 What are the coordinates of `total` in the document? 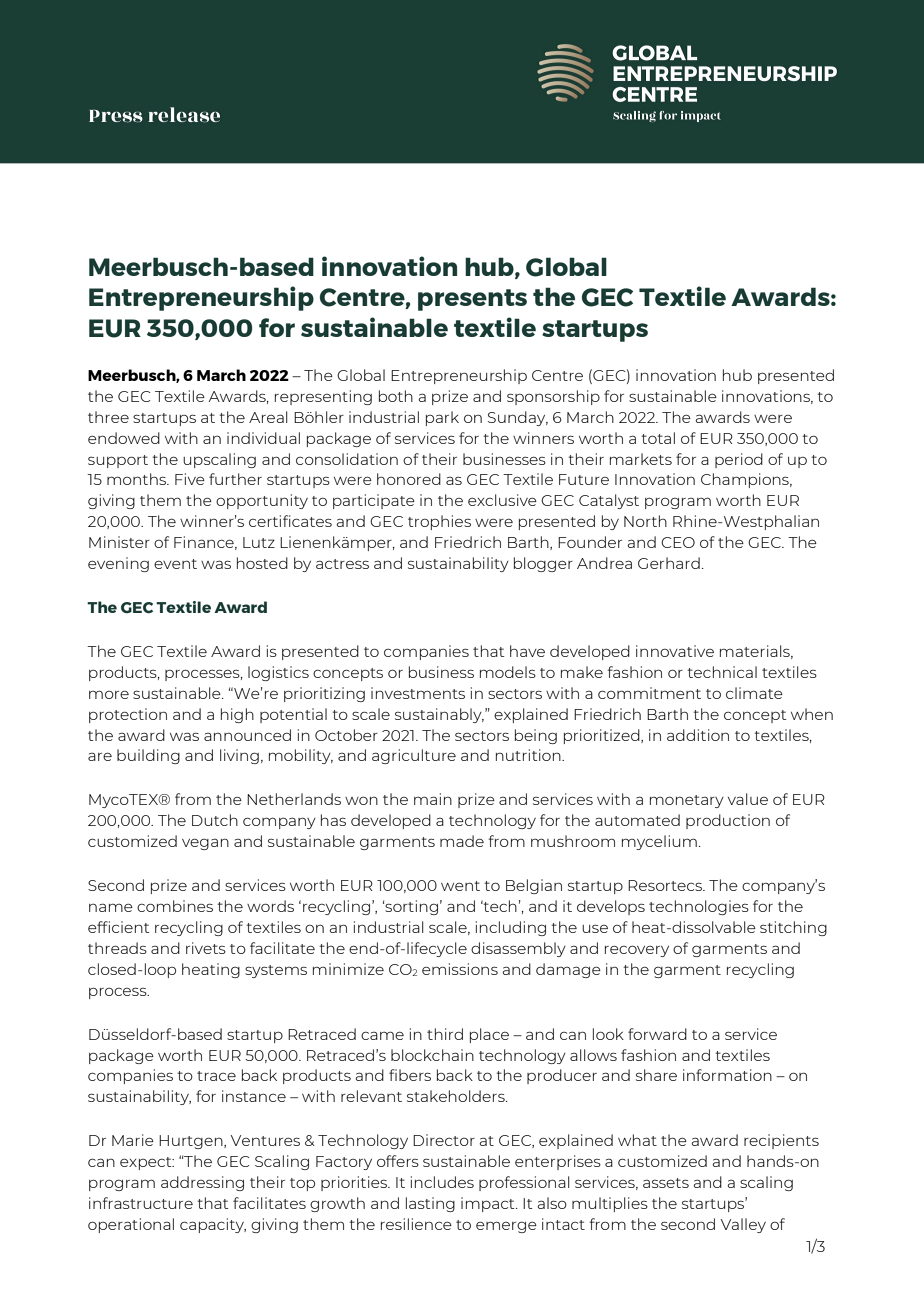 It's located at (658, 438).
